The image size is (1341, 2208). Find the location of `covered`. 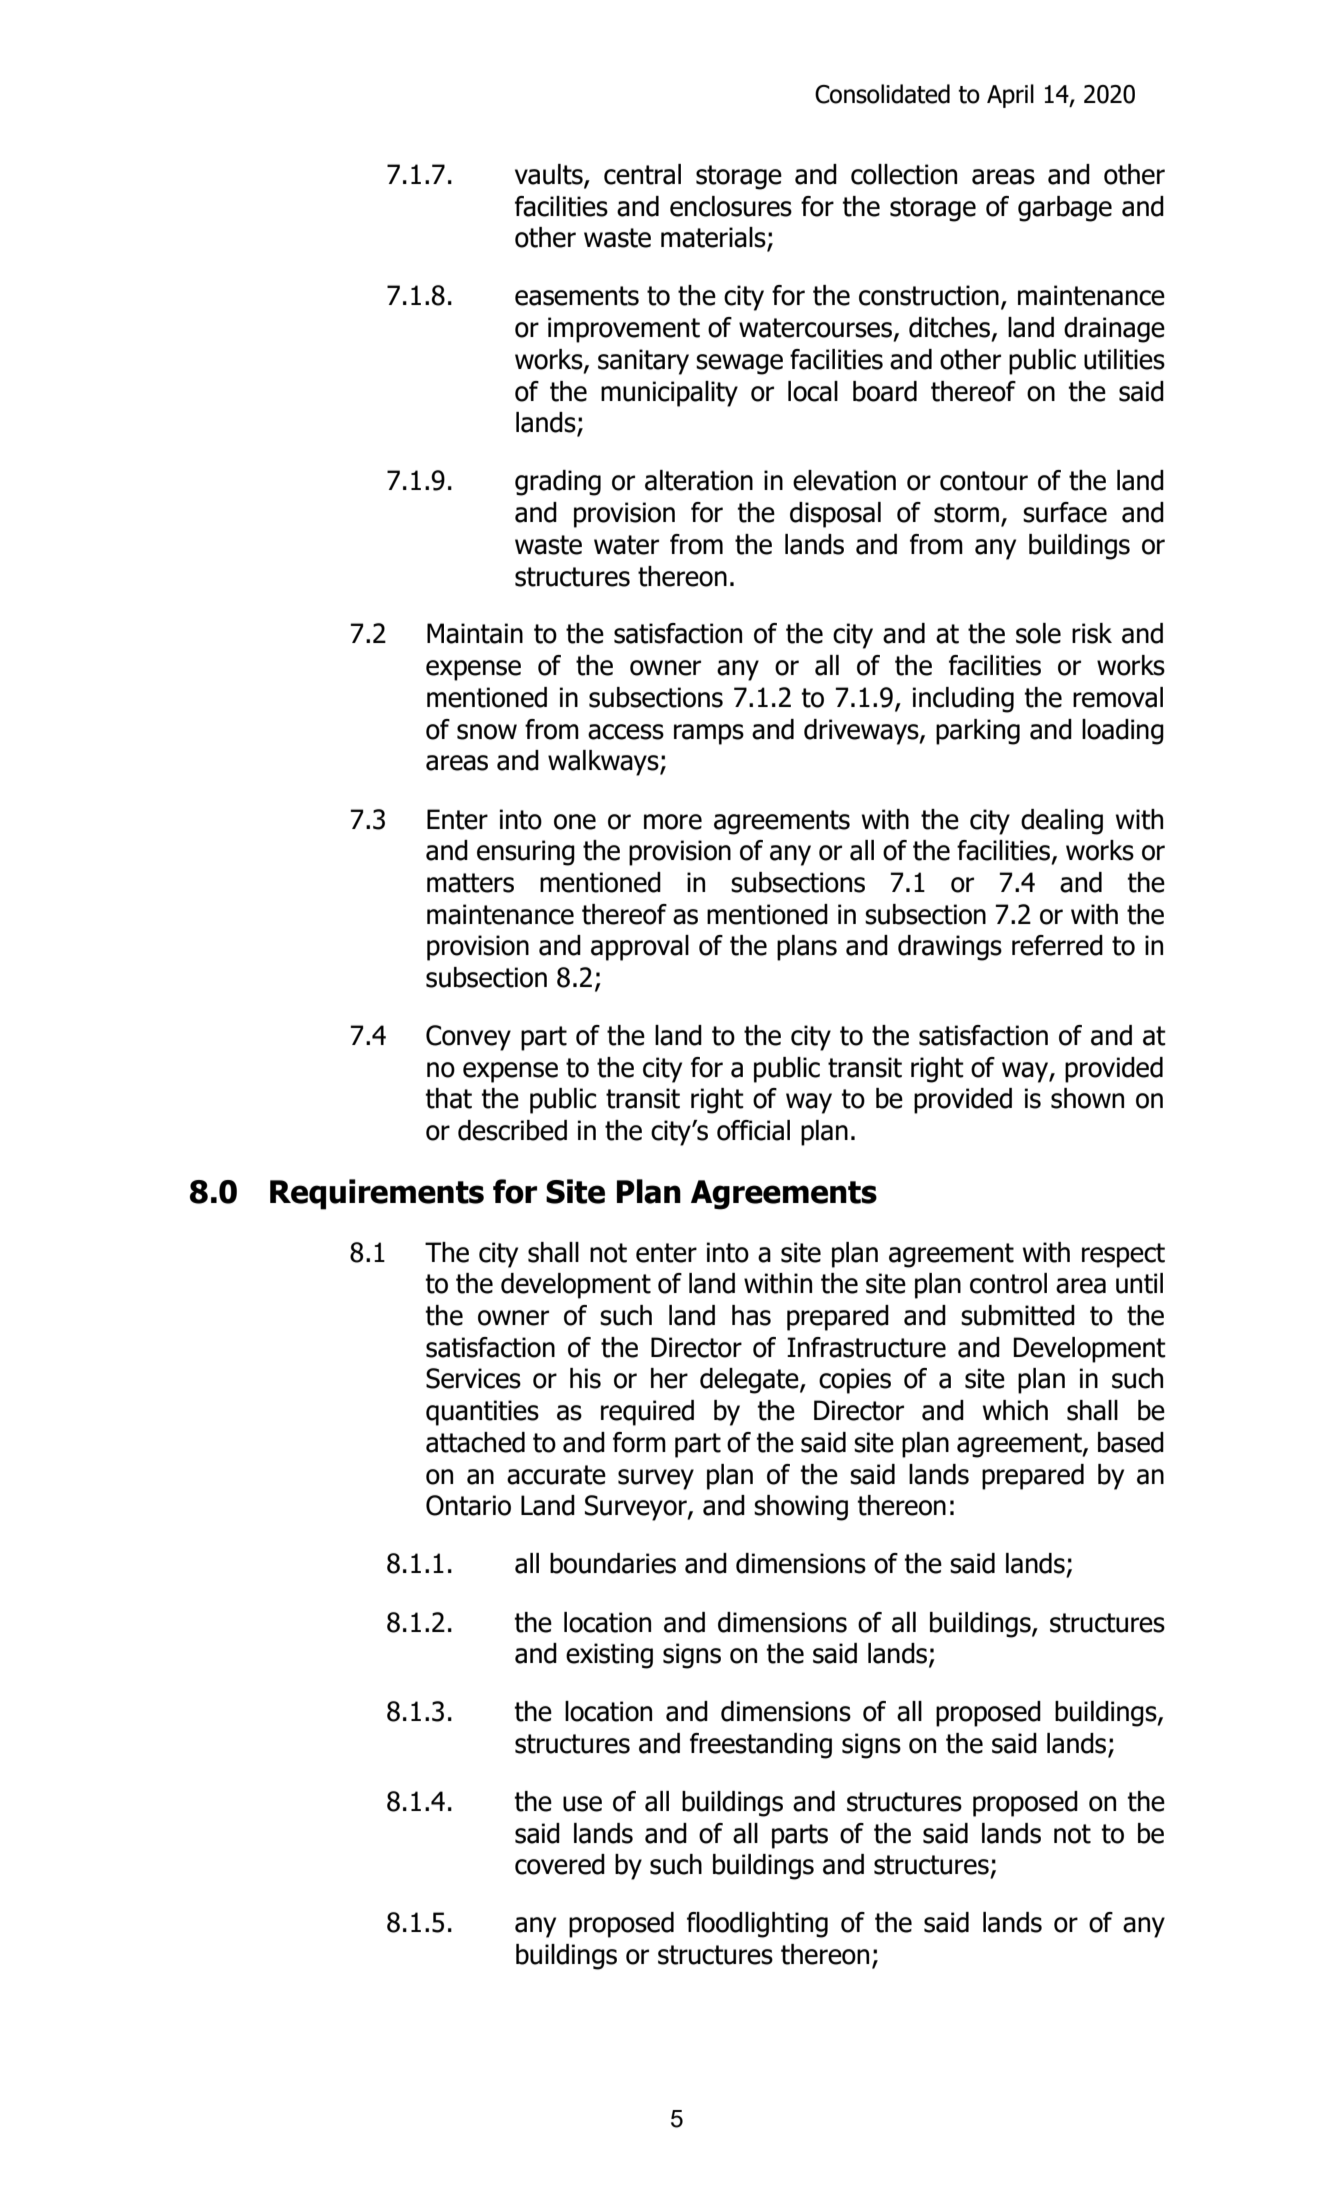

covered is located at coordinates (560, 1864).
